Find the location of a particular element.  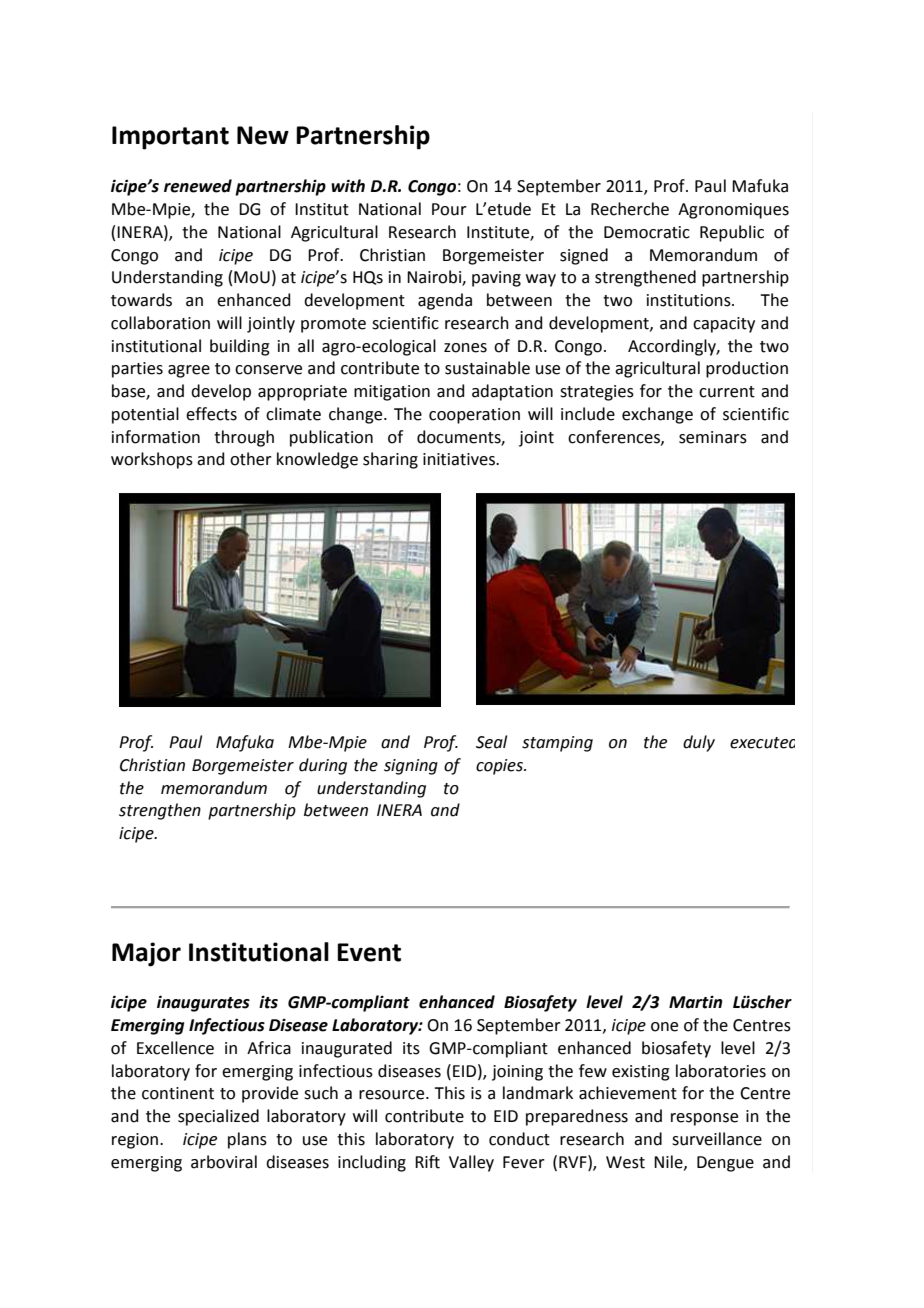

zones is located at coordinates (465, 348).
